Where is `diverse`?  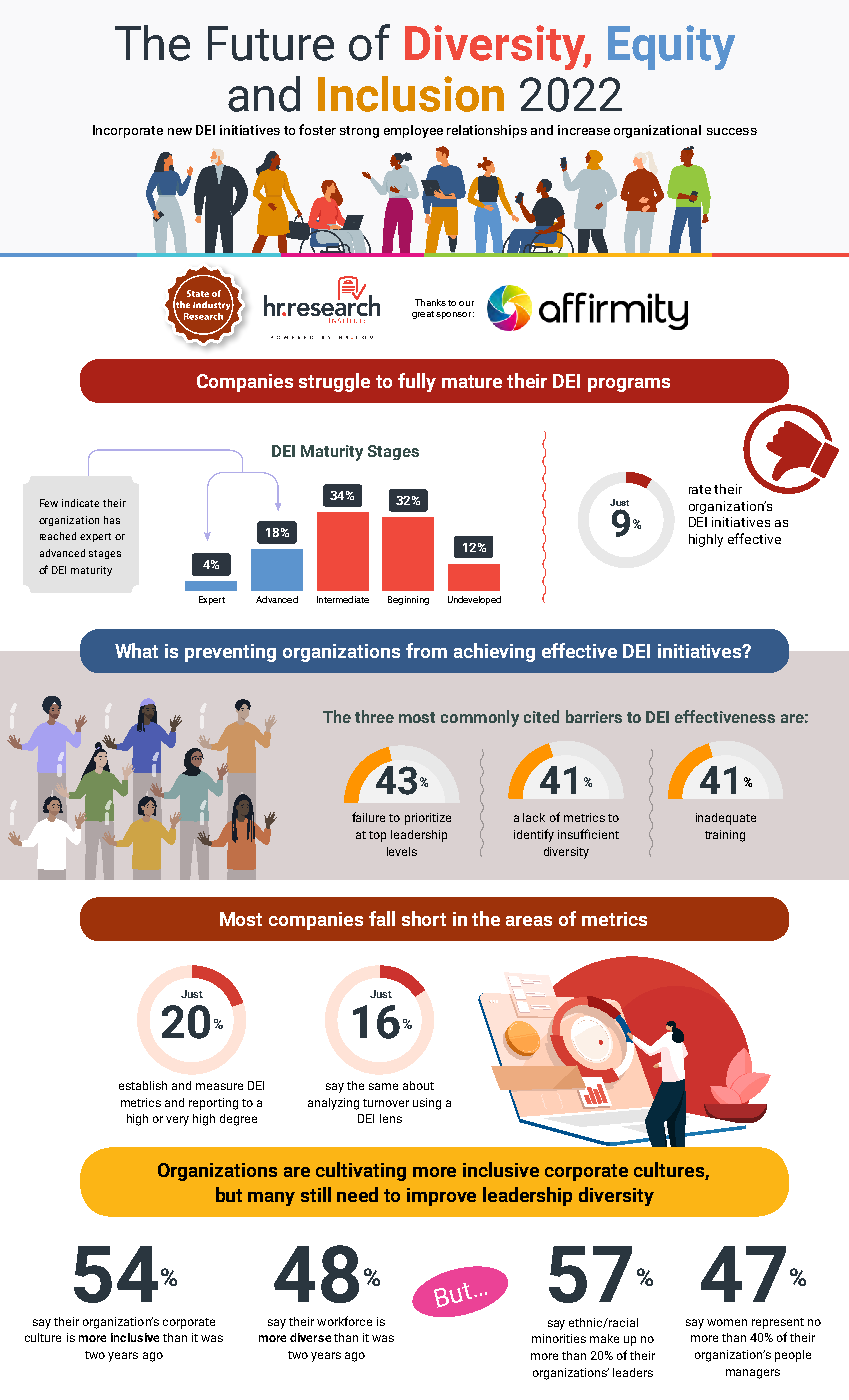 diverse is located at coordinates (310, 1337).
